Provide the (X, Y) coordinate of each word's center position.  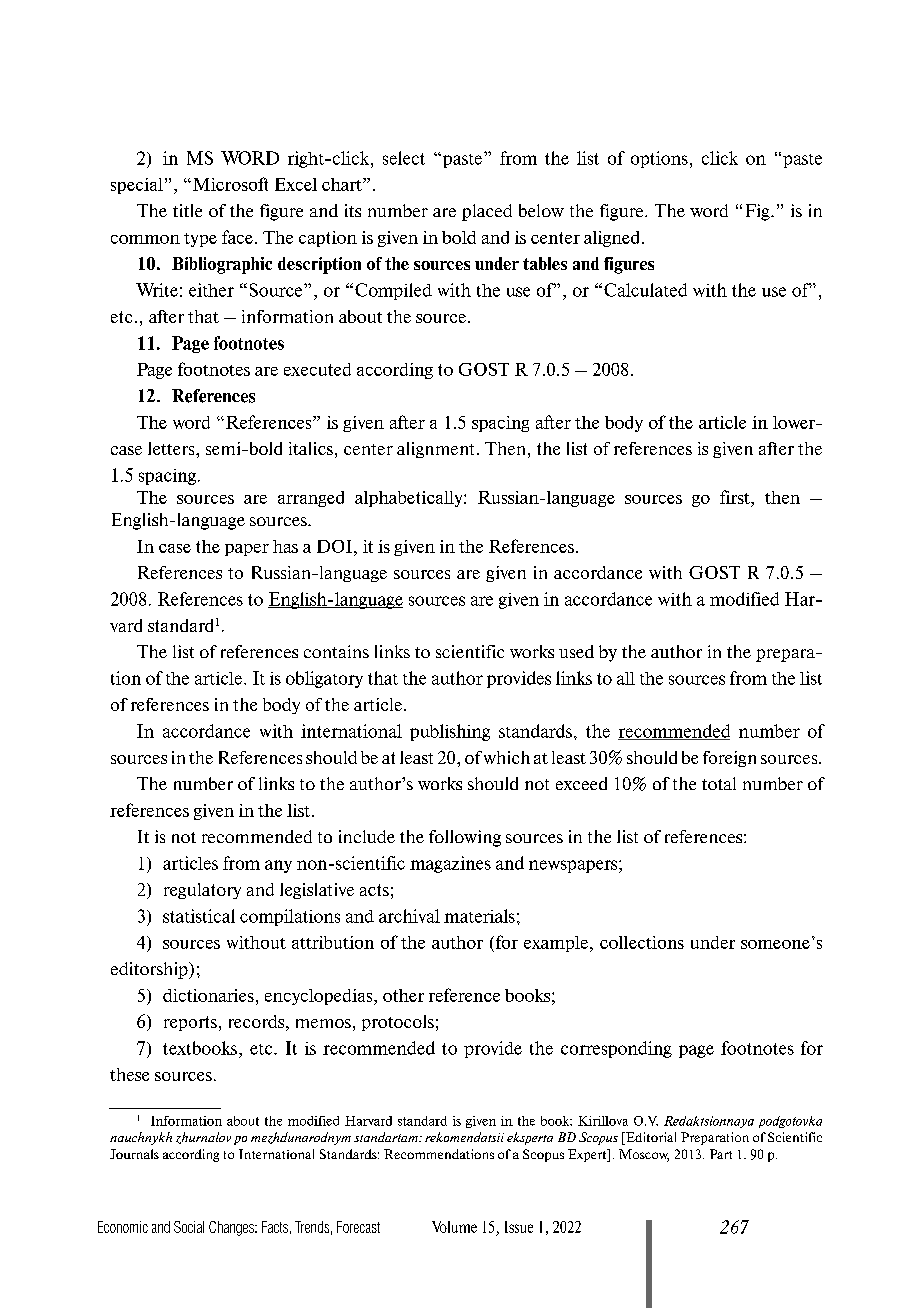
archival (409, 916)
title (187, 210)
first (736, 497)
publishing (450, 732)
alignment (437, 450)
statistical (199, 916)
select (404, 158)
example (556, 944)
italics (311, 448)
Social (189, 1227)
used (576, 651)
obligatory (324, 679)
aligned (613, 239)
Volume (454, 1227)
